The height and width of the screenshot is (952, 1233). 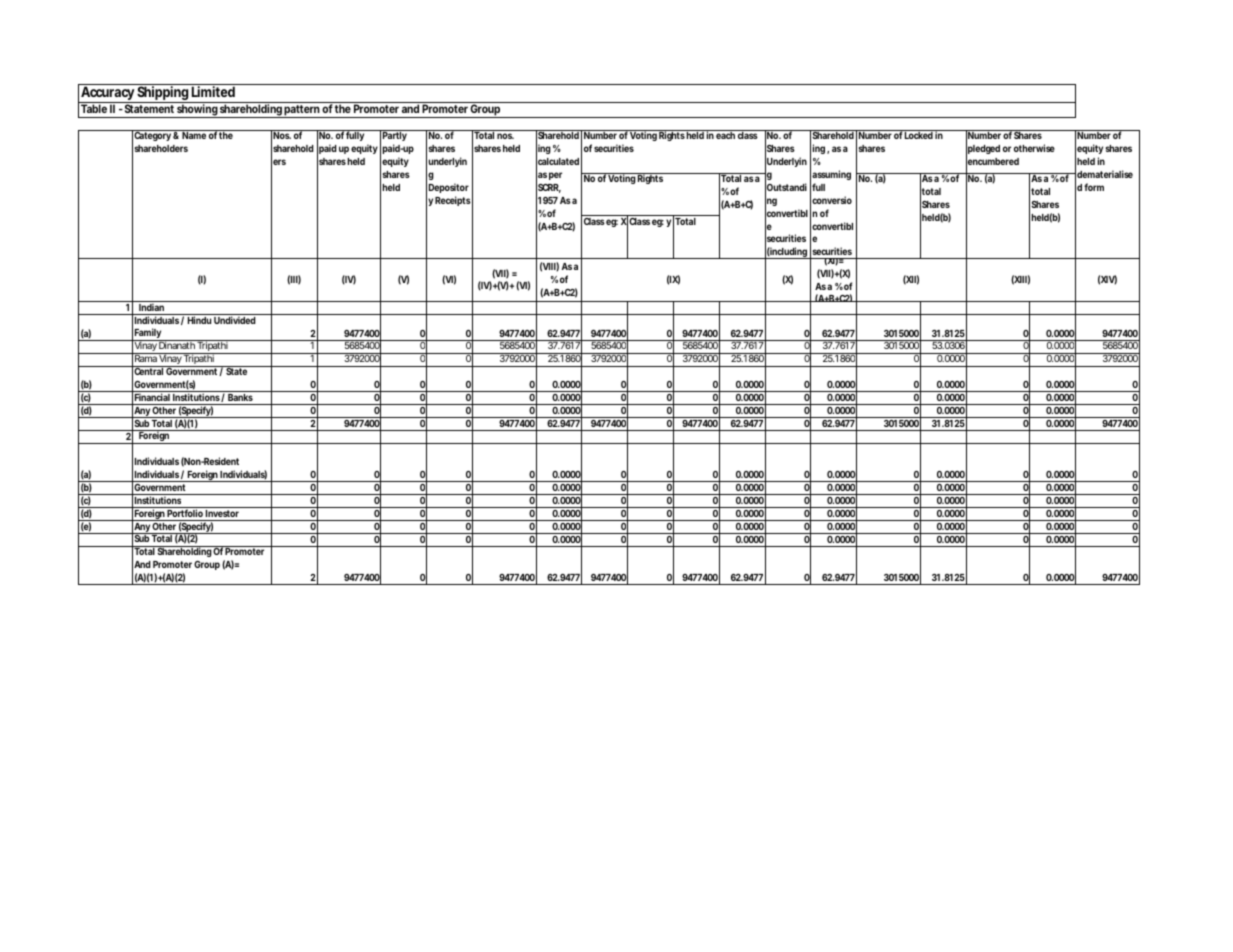 What do you see at coordinates (194, 135) in the screenshot?
I see `Name` at bounding box center [194, 135].
